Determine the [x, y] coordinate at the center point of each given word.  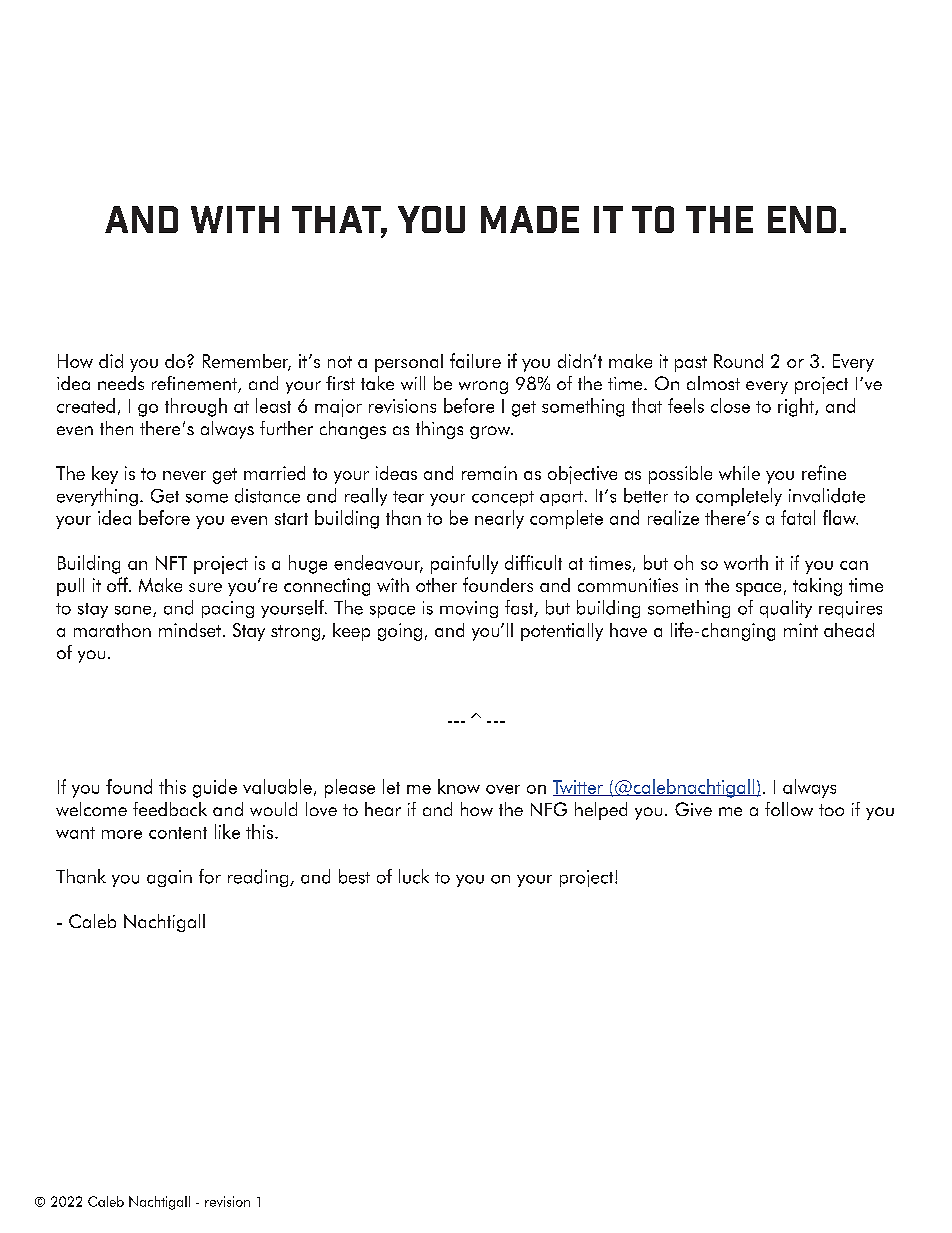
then [116, 428]
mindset [190, 630]
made [530, 219]
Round [738, 361]
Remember [247, 362]
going [400, 632]
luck [414, 876]
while [739, 473]
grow [491, 432]
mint [801, 630]
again [169, 878]
